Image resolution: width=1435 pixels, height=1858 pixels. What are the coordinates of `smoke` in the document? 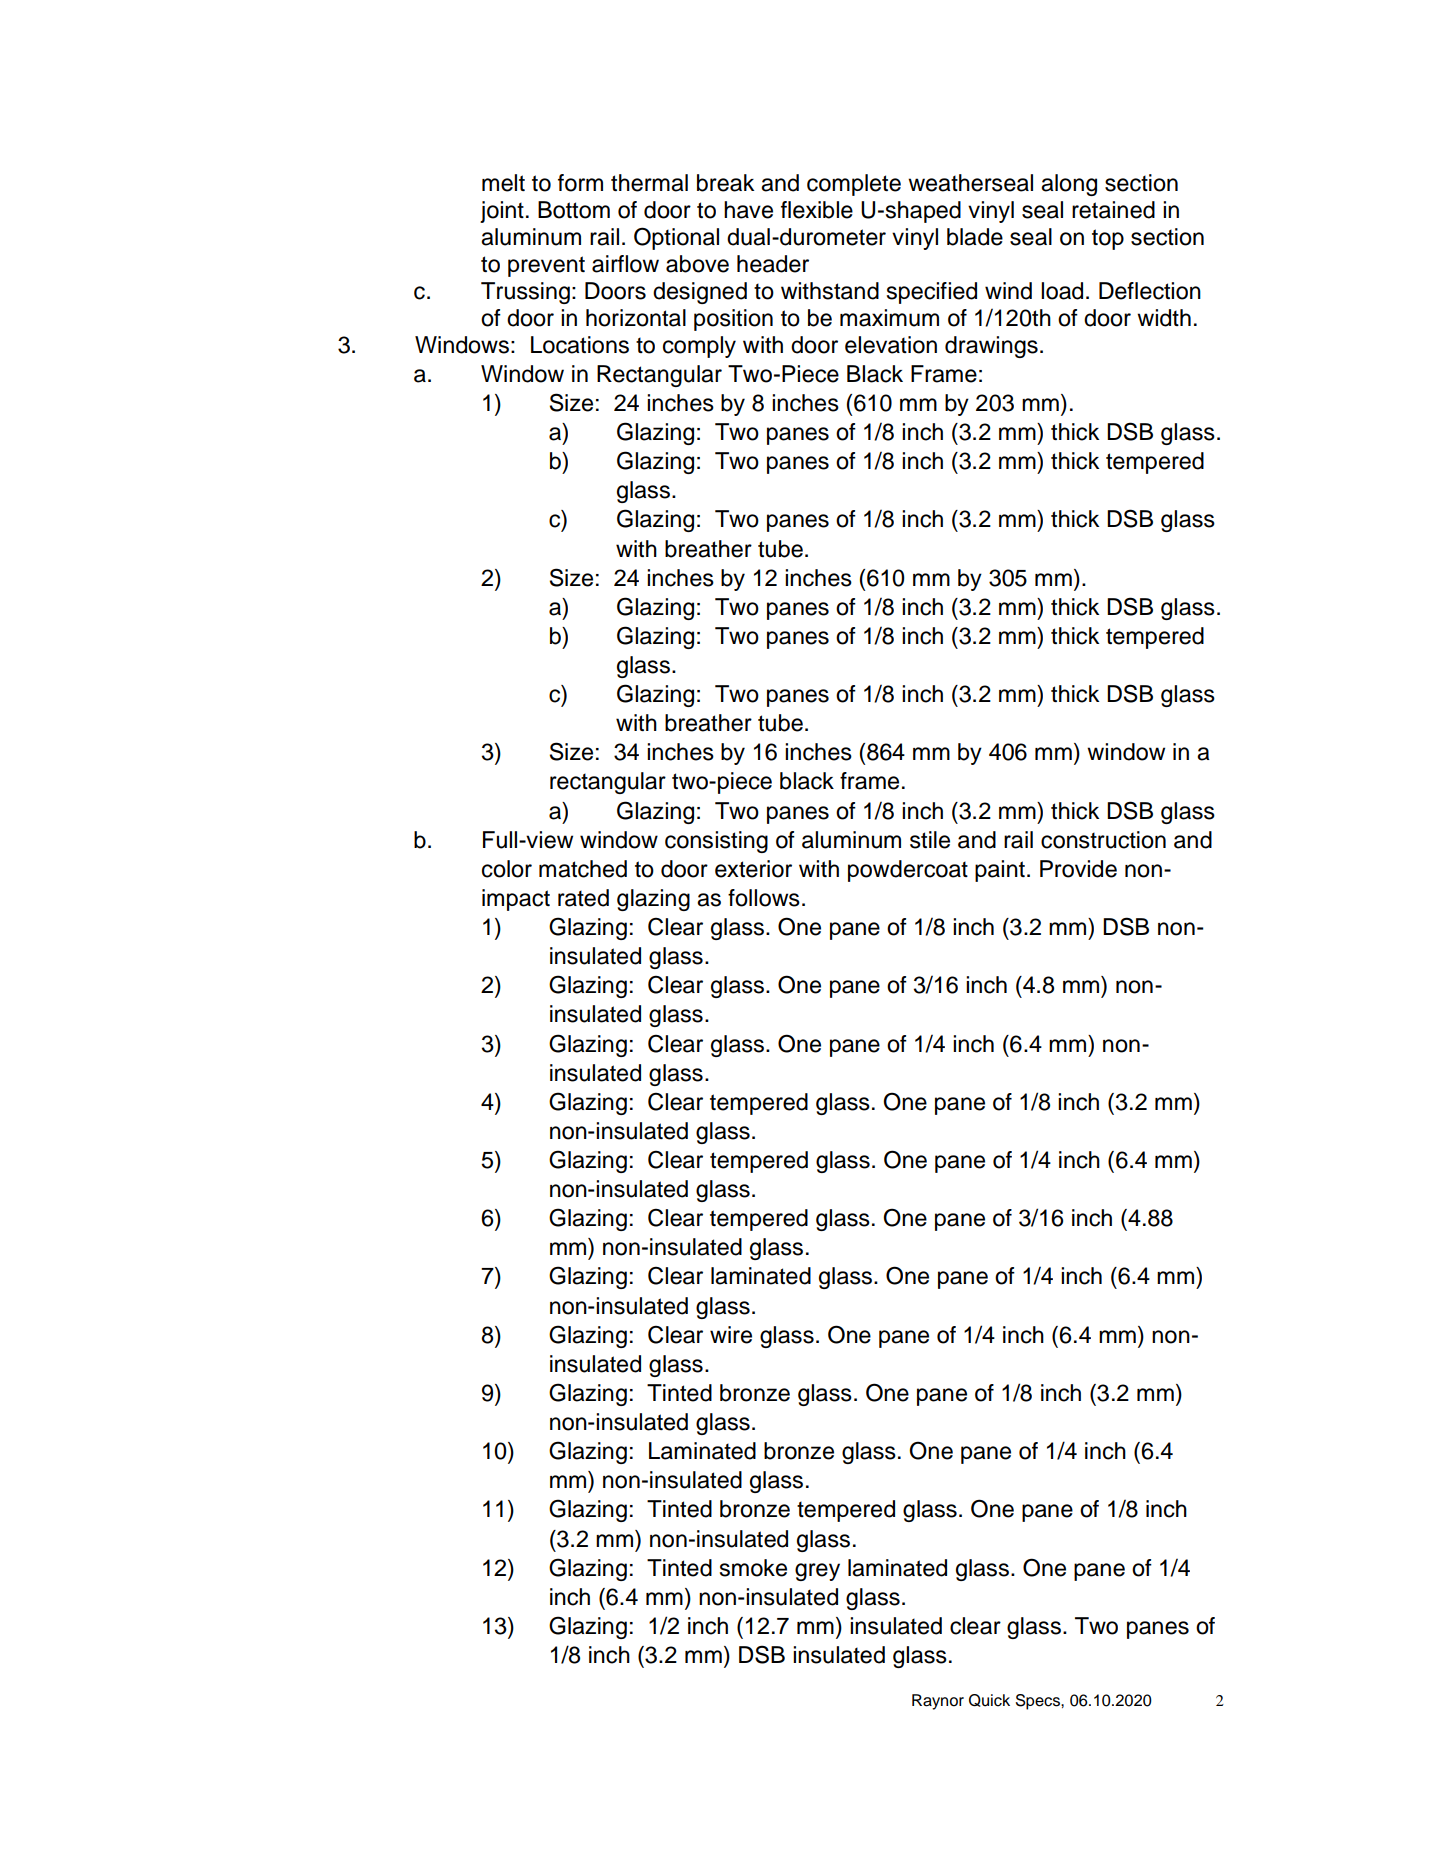 It's located at (753, 1568).
